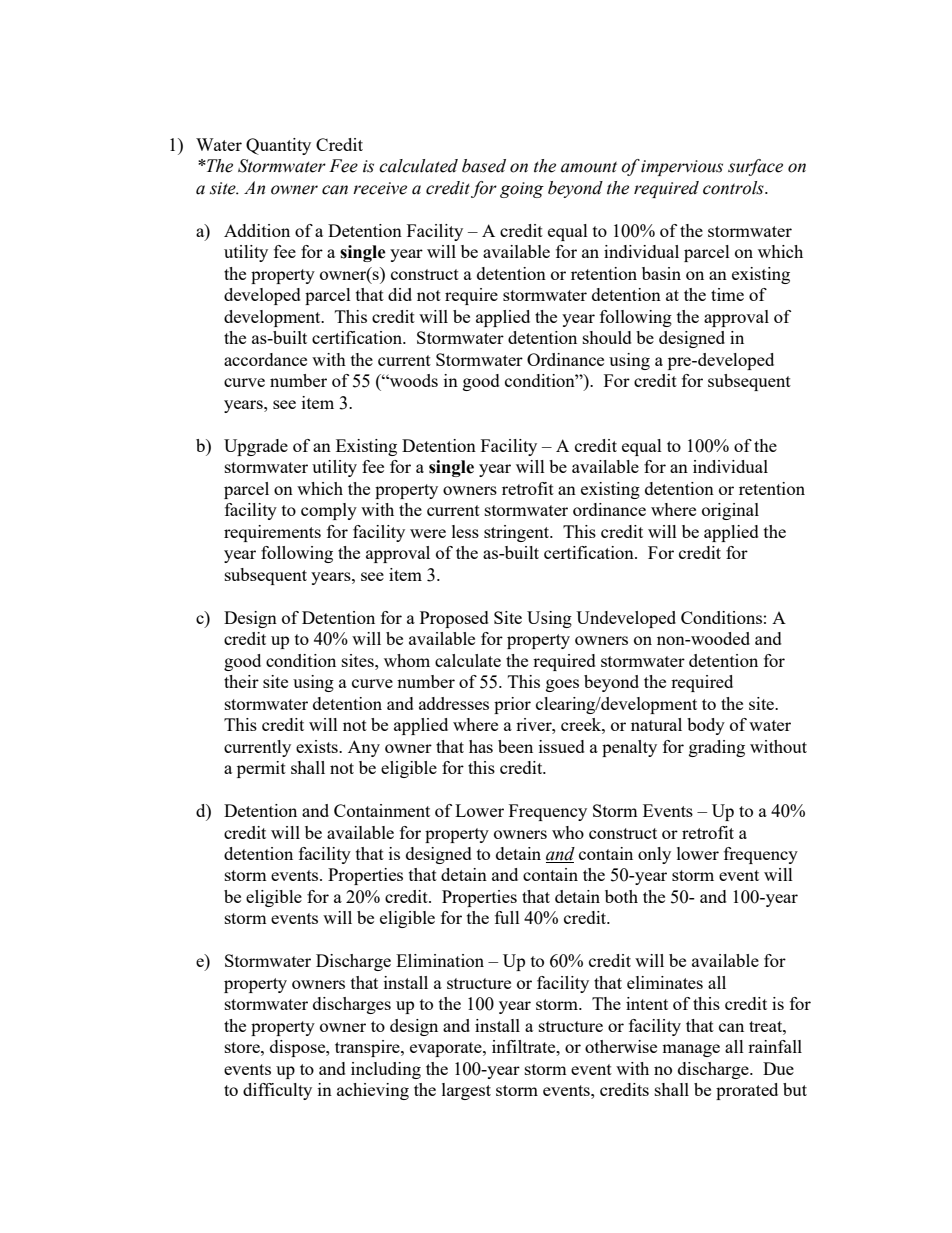  Describe the element at coordinates (329, 511) in the page. I see `comply` at that location.
